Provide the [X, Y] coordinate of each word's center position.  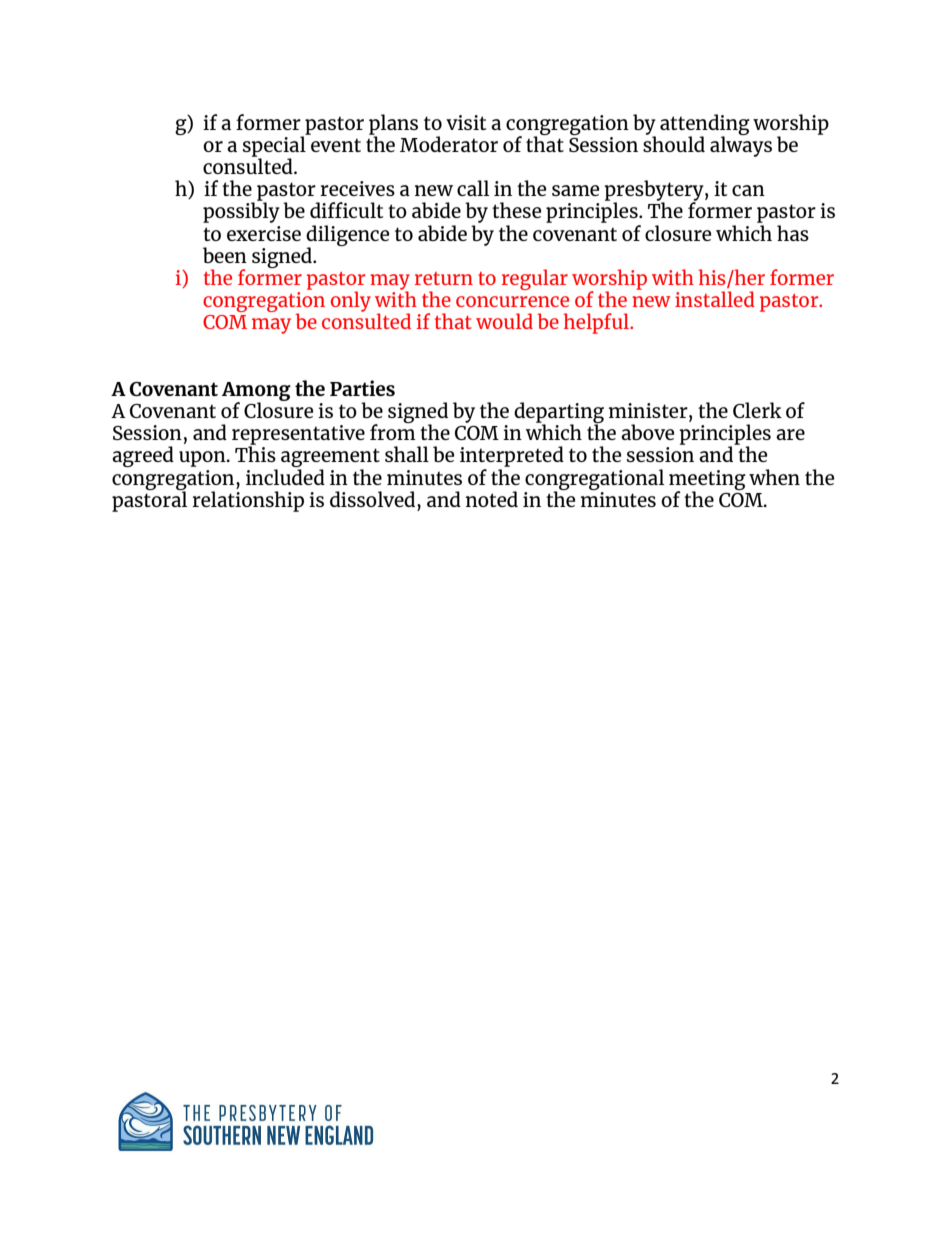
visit [466, 122]
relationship [248, 501]
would [504, 321]
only [351, 301]
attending [705, 125]
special [275, 146]
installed [715, 299]
